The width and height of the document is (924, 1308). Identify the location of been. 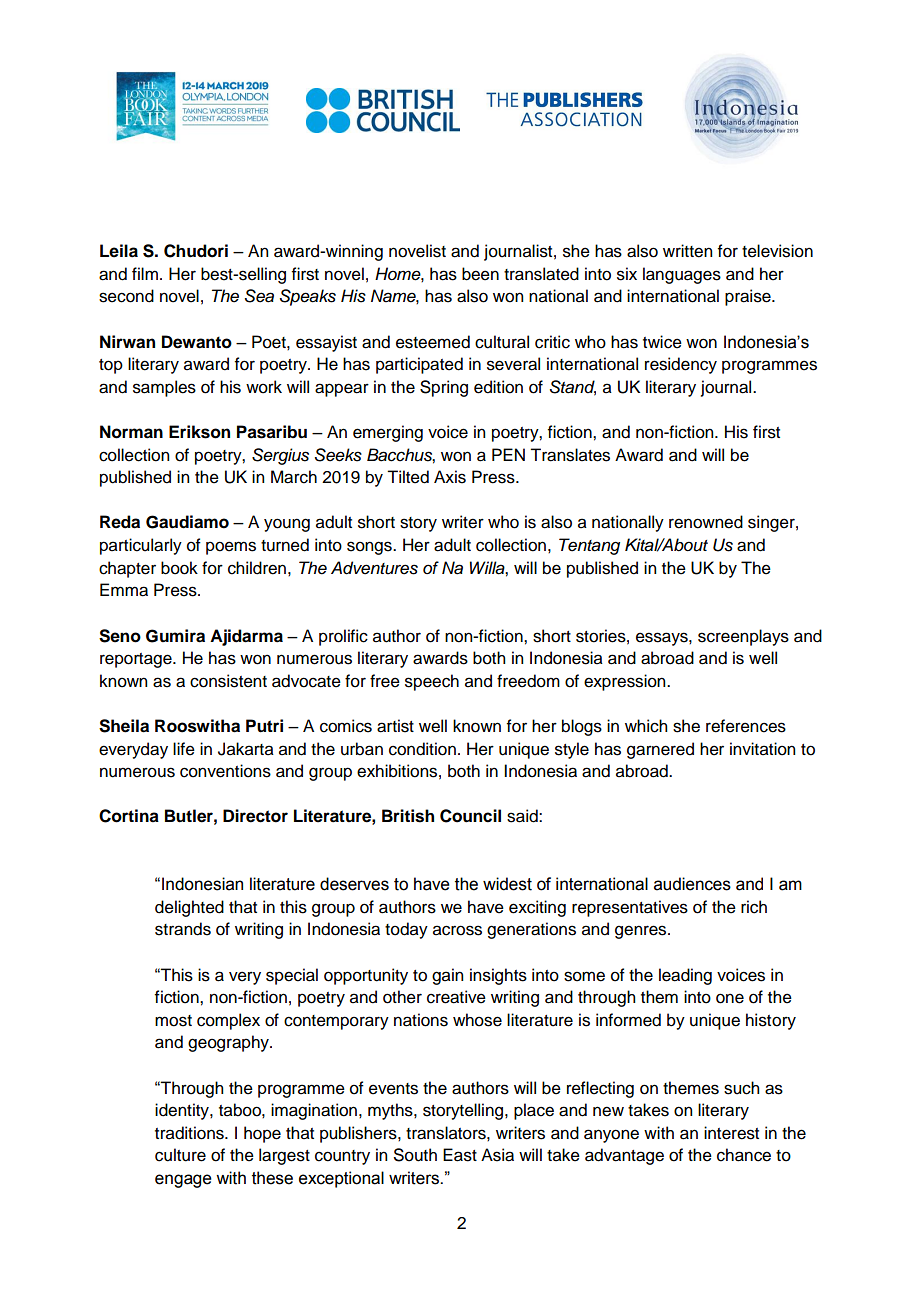
(480, 274).
